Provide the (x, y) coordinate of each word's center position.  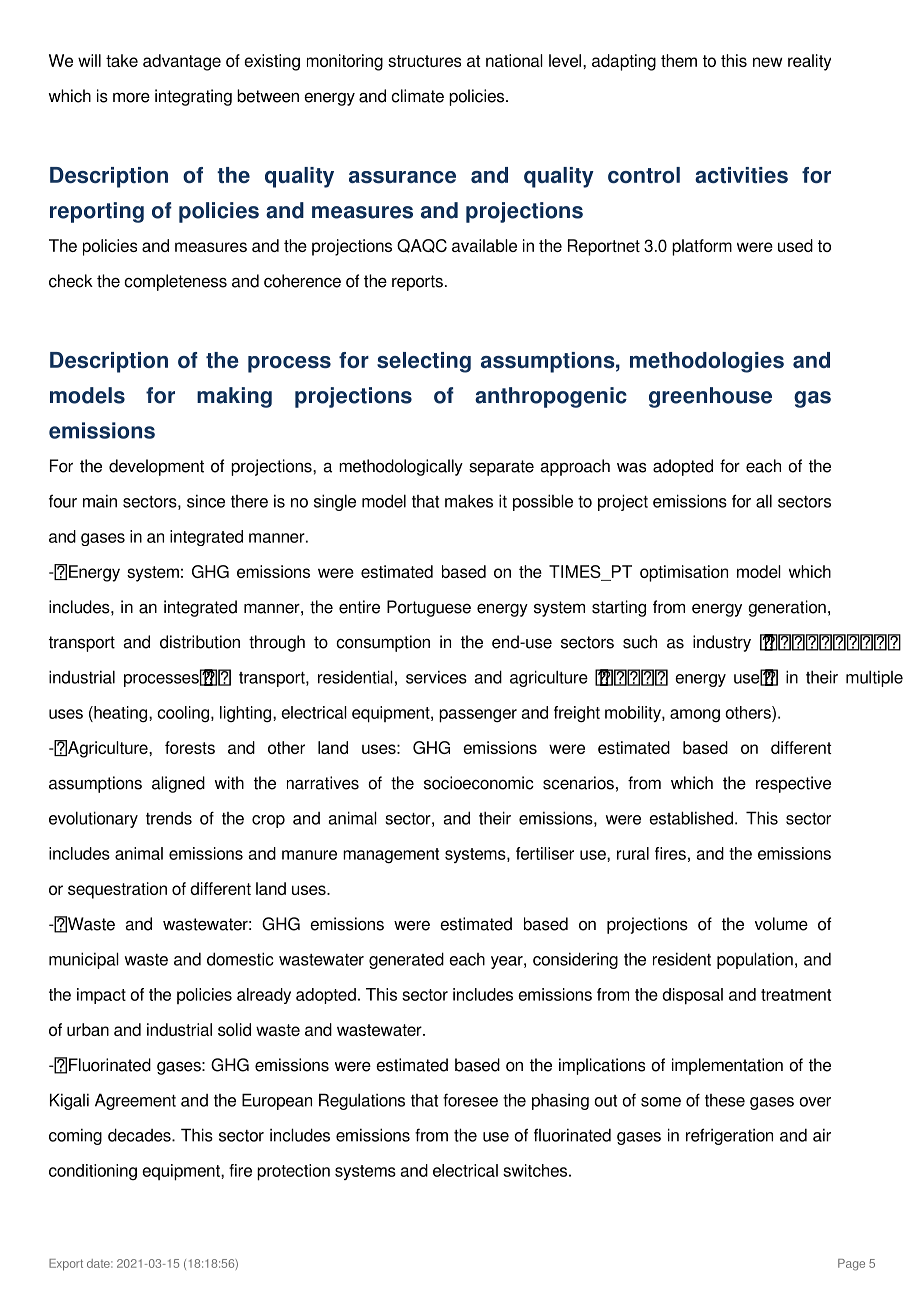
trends (169, 818)
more (131, 97)
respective (793, 784)
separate (501, 468)
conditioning (93, 1172)
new (768, 62)
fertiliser (545, 853)
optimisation (684, 573)
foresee (470, 1100)
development (156, 467)
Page (851, 1265)
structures (424, 61)
